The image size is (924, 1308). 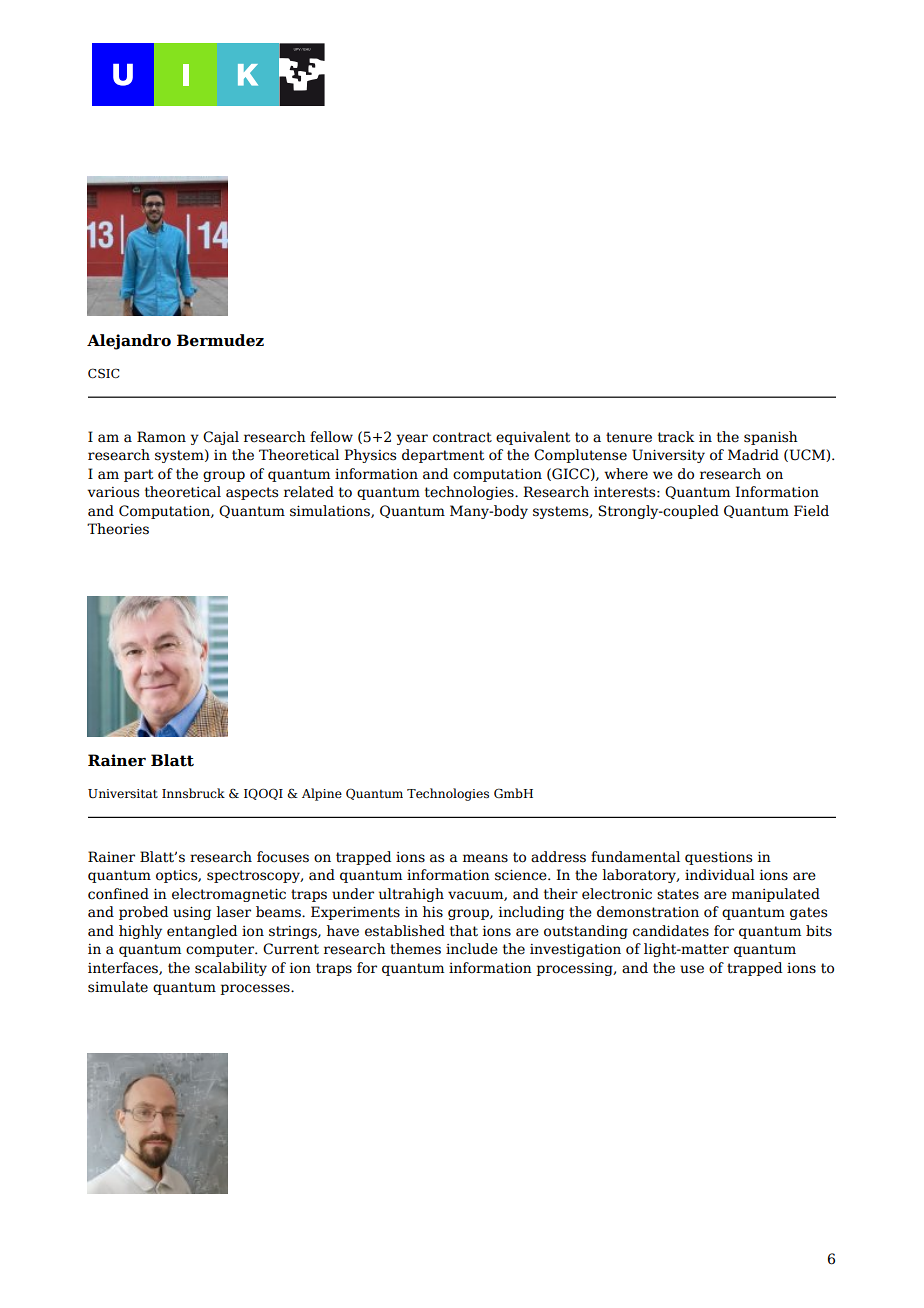 I want to click on contract, so click(x=462, y=437).
